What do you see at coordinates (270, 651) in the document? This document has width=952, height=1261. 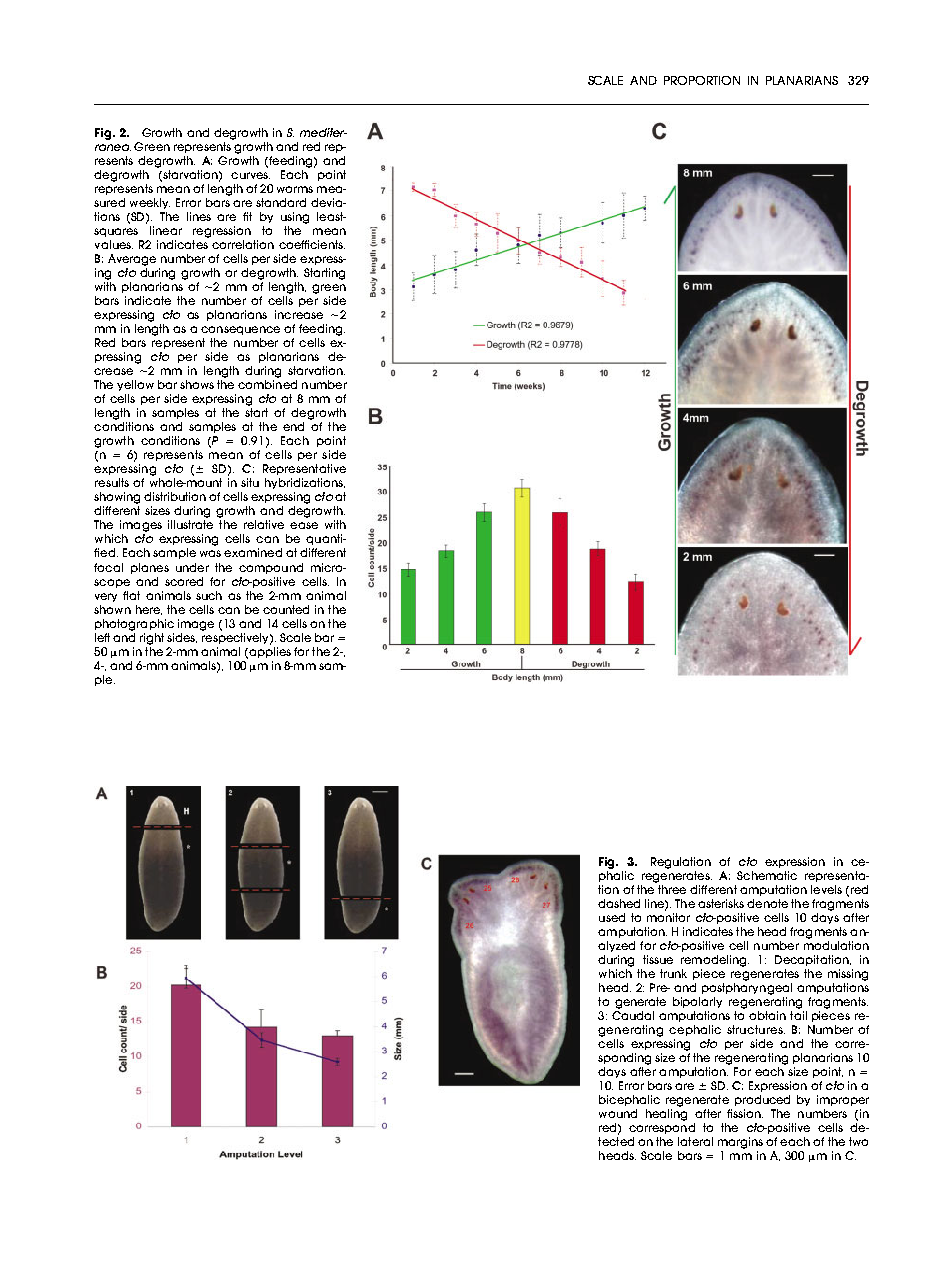 I see `applies` at bounding box center [270, 651].
